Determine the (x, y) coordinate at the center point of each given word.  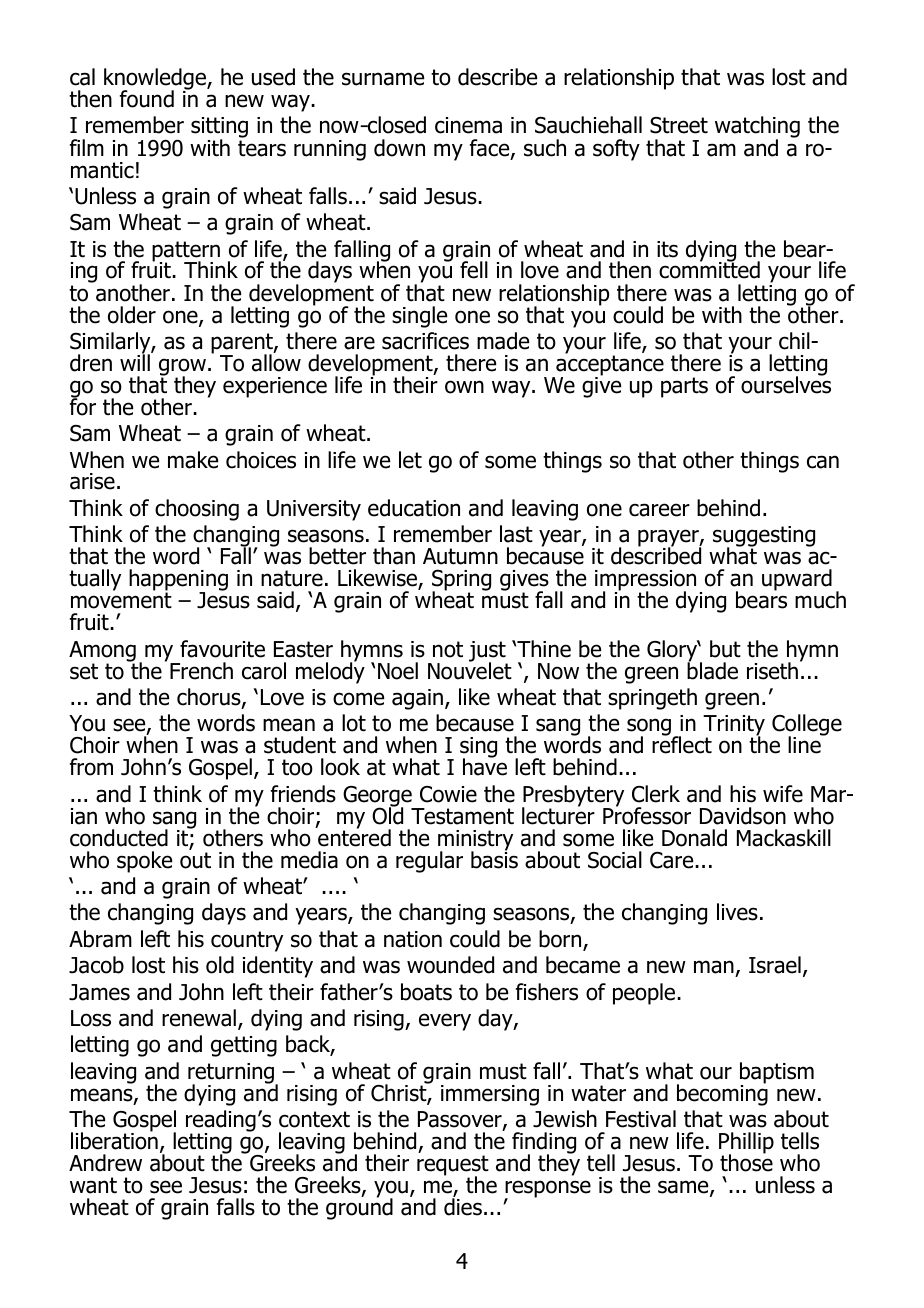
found (147, 99)
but (725, 649)
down (399, 148)
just (488, 652)
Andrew (105, 1163)
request (453, 1166)
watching (757, 128)
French (201, 671)
